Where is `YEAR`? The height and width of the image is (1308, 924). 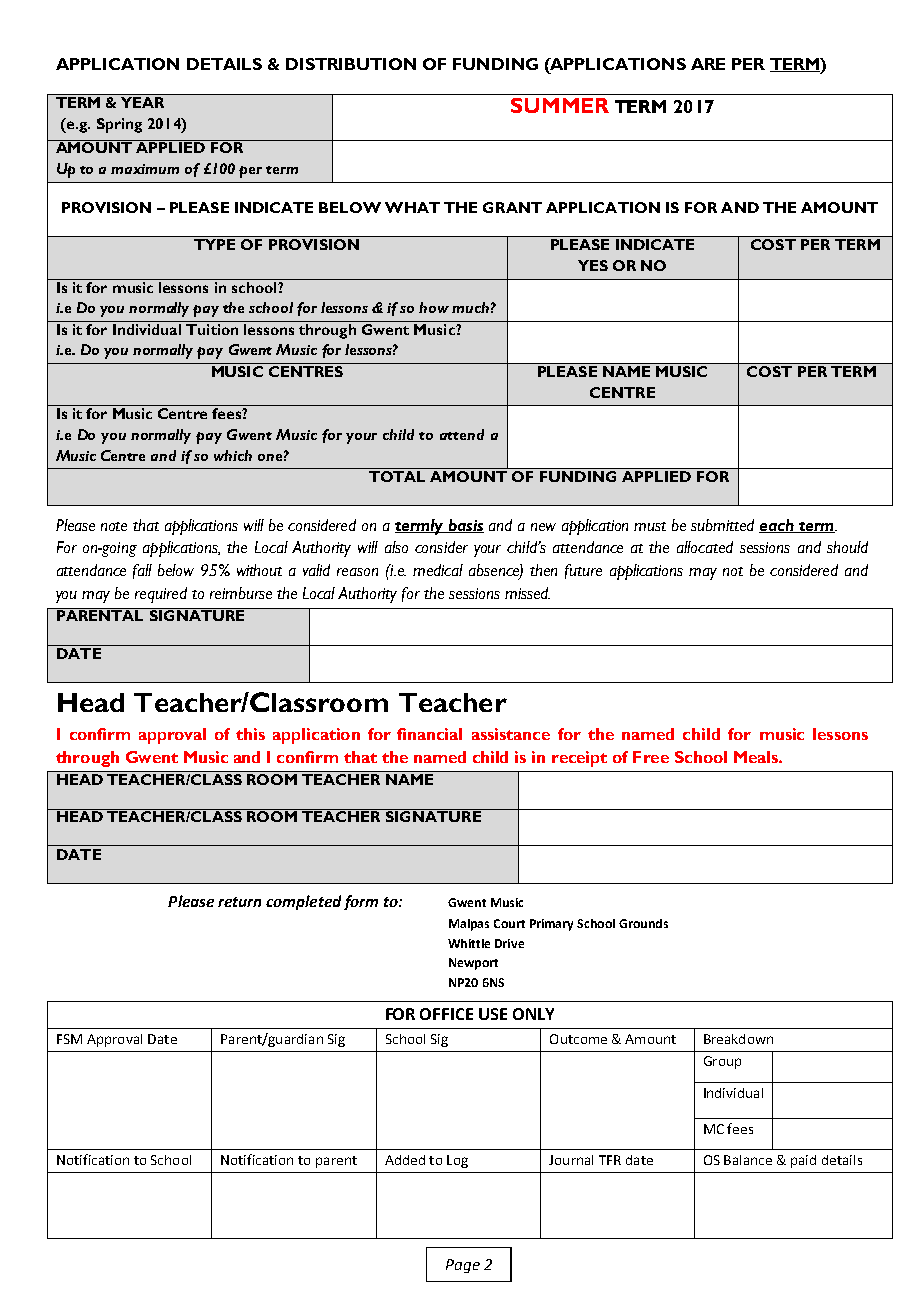
YEAR is located at coordinates (142, 102).
